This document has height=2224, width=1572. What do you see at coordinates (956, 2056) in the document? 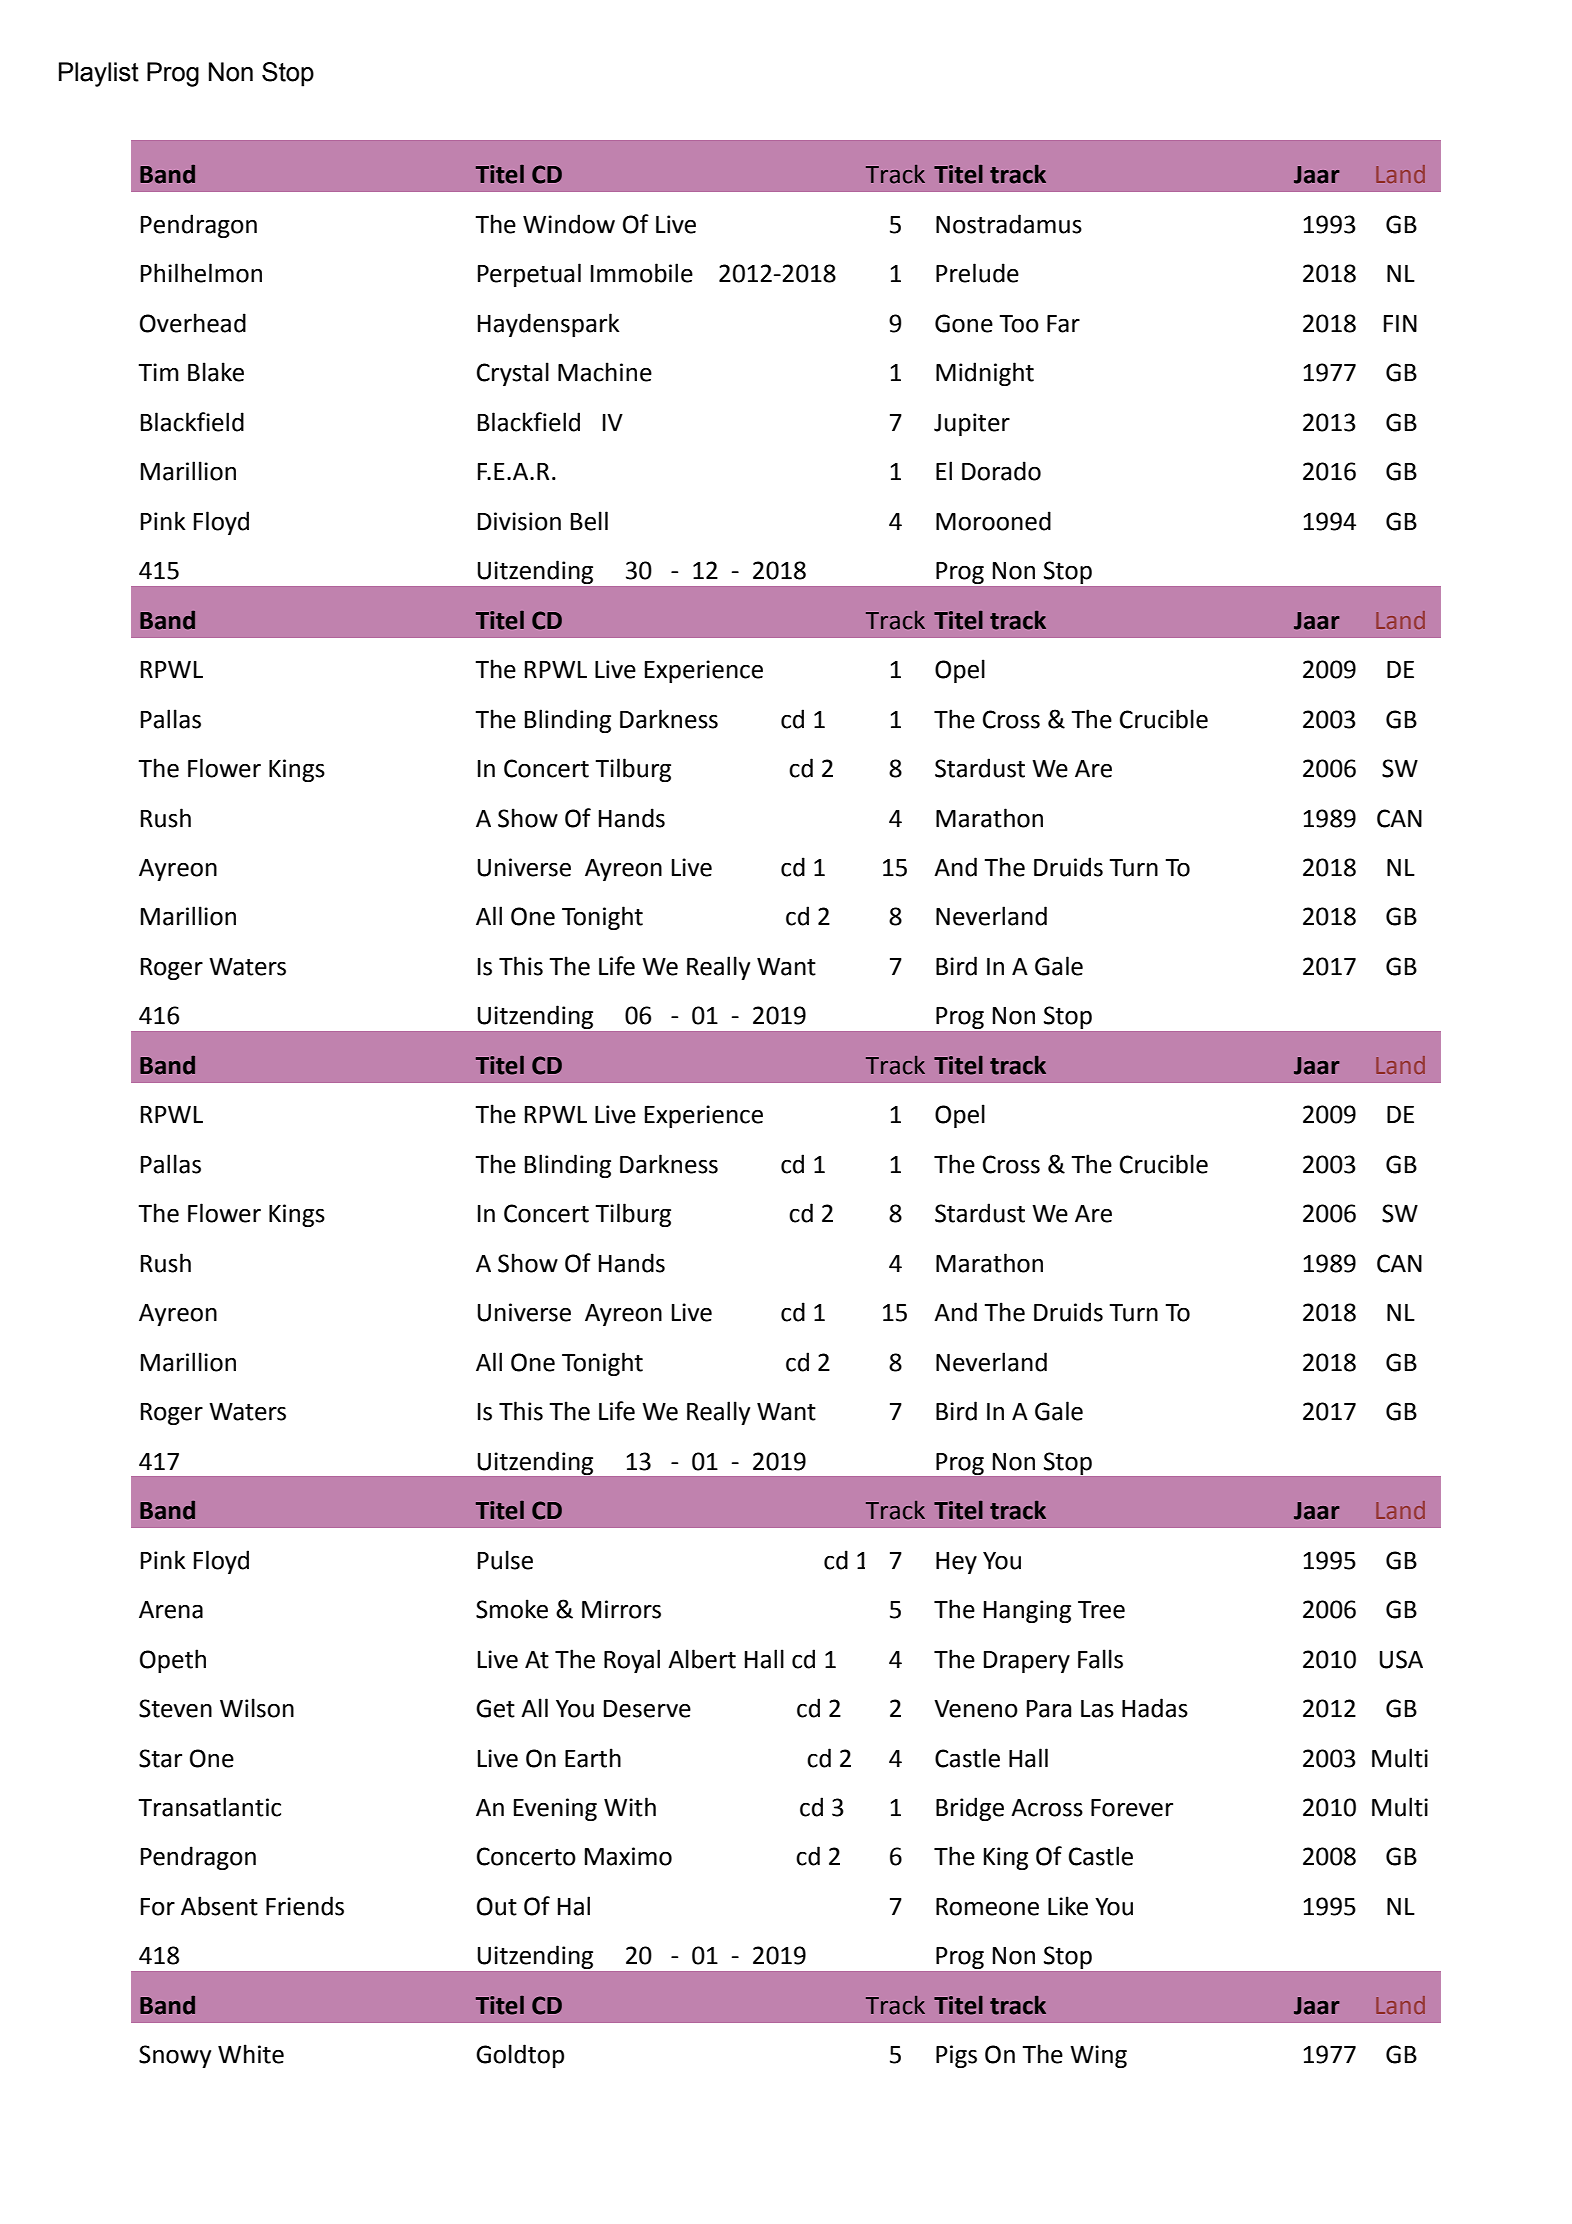
I see `Pigs` at bounding box center [956, 2056].
